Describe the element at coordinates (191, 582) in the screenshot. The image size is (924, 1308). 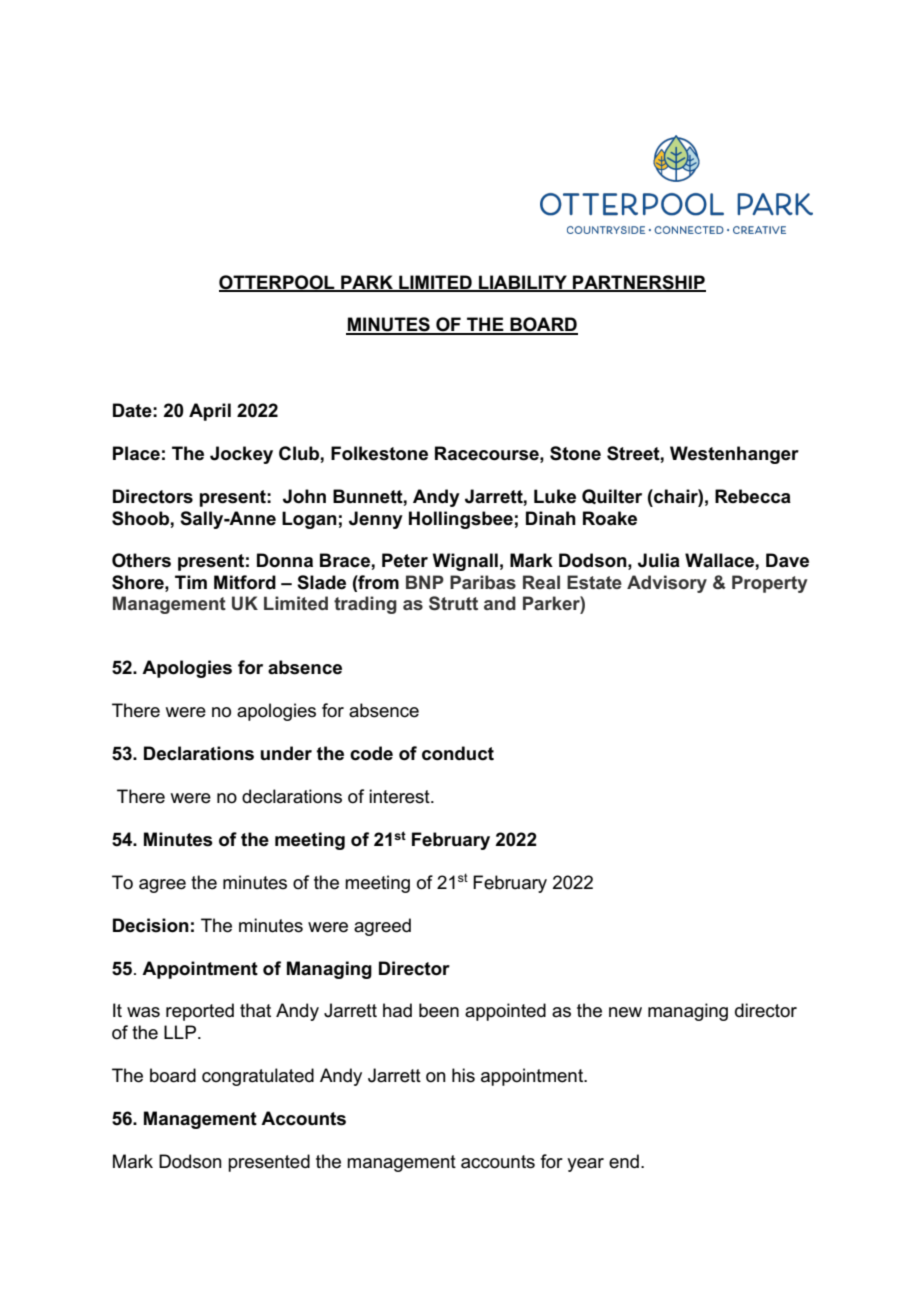
I see `Tim` at that location.
